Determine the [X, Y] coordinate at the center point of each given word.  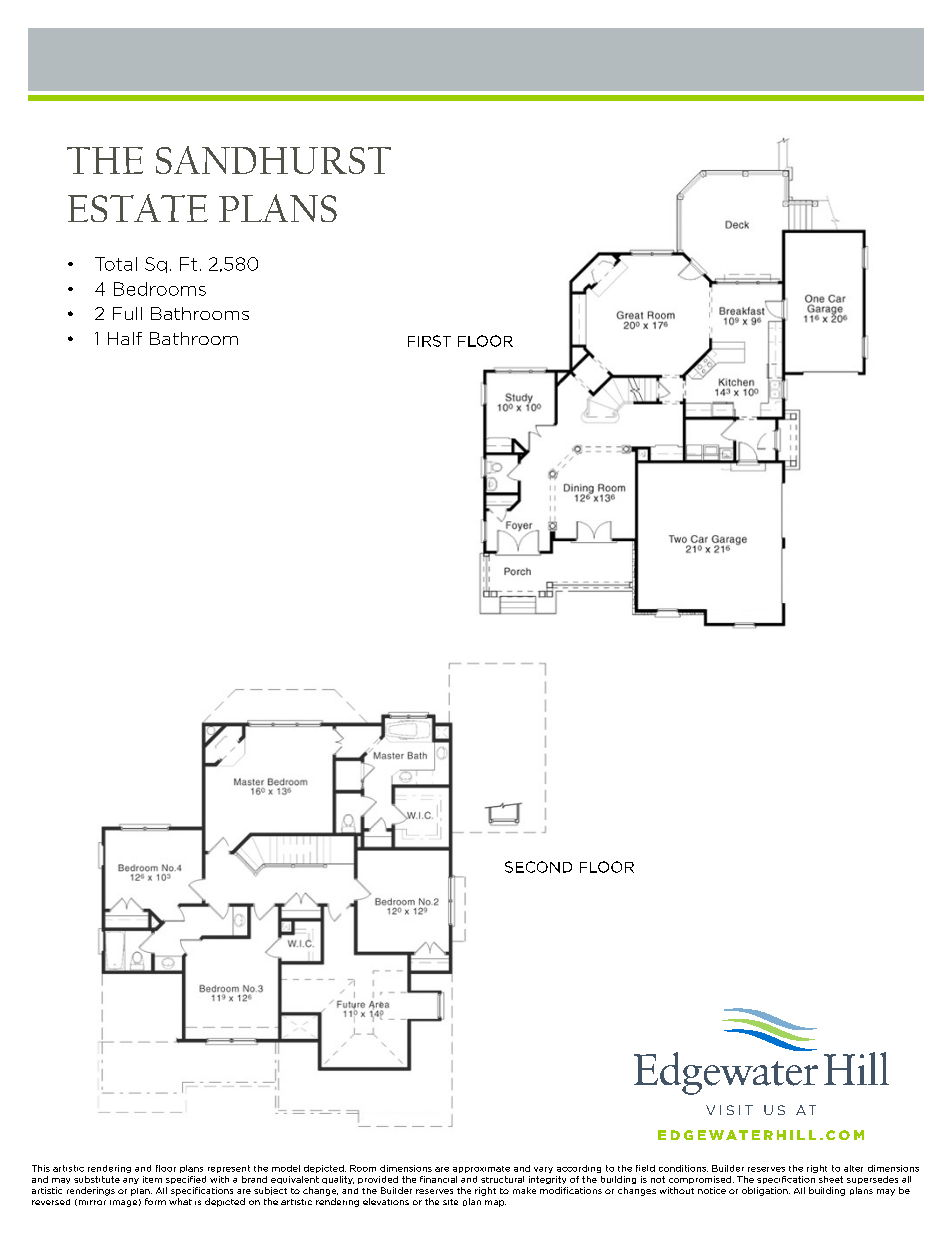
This [41, 1168]
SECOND [538, 867]
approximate [481, 1169]
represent [229, 1169]
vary [543, 1170]
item [152, 1179]
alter [853, 1168]
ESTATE [138, 208]
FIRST [429, 341]
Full [127, 313]
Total [116, 264]
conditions [683, 1168]
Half [125, 338]
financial [438, 1179]
